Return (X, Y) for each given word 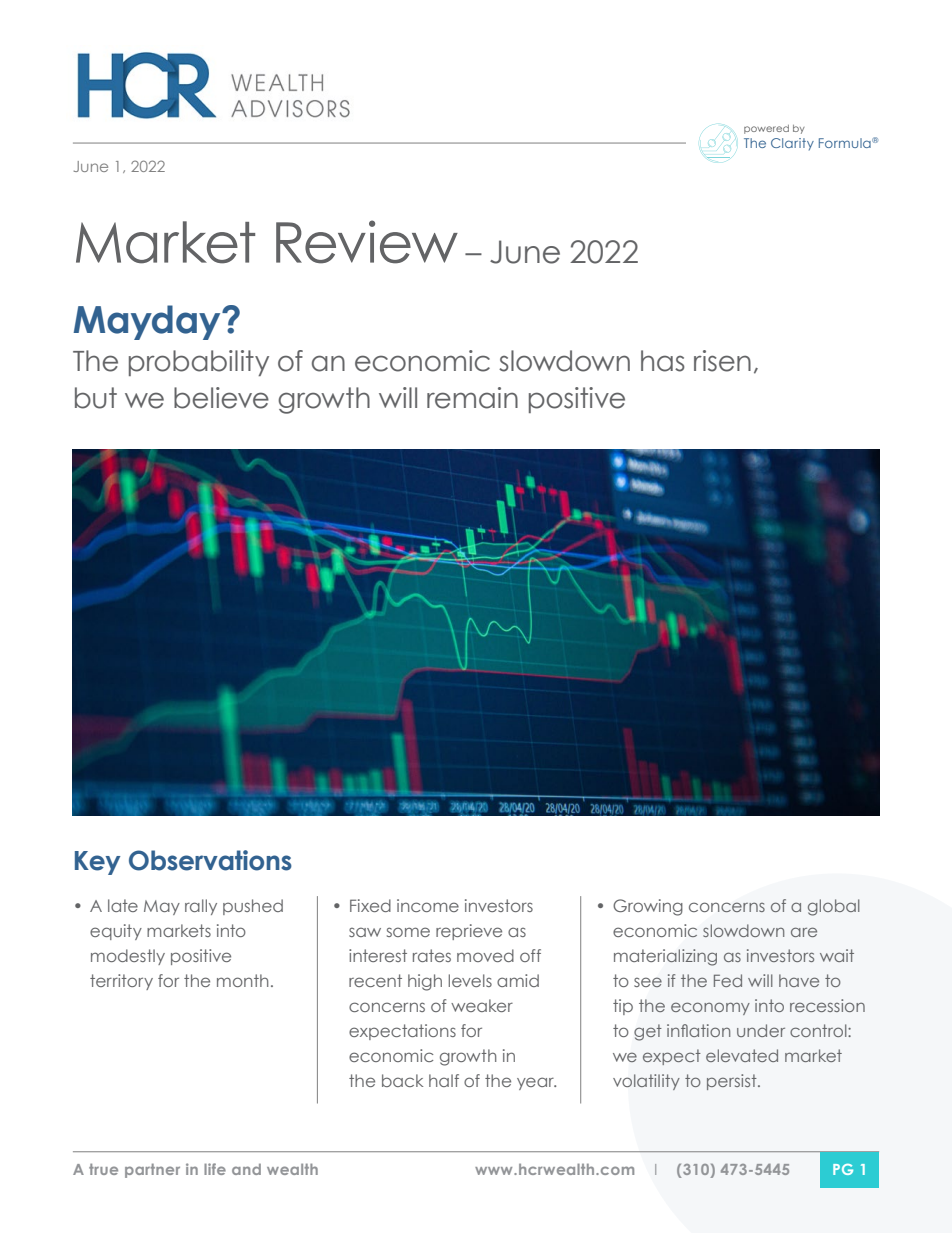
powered (766, 129)
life (215, 1169)
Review (367, 242)
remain (472, 398)
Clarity (792, 144)
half (444, 1080)
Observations (210, 860)
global (834, 907)
